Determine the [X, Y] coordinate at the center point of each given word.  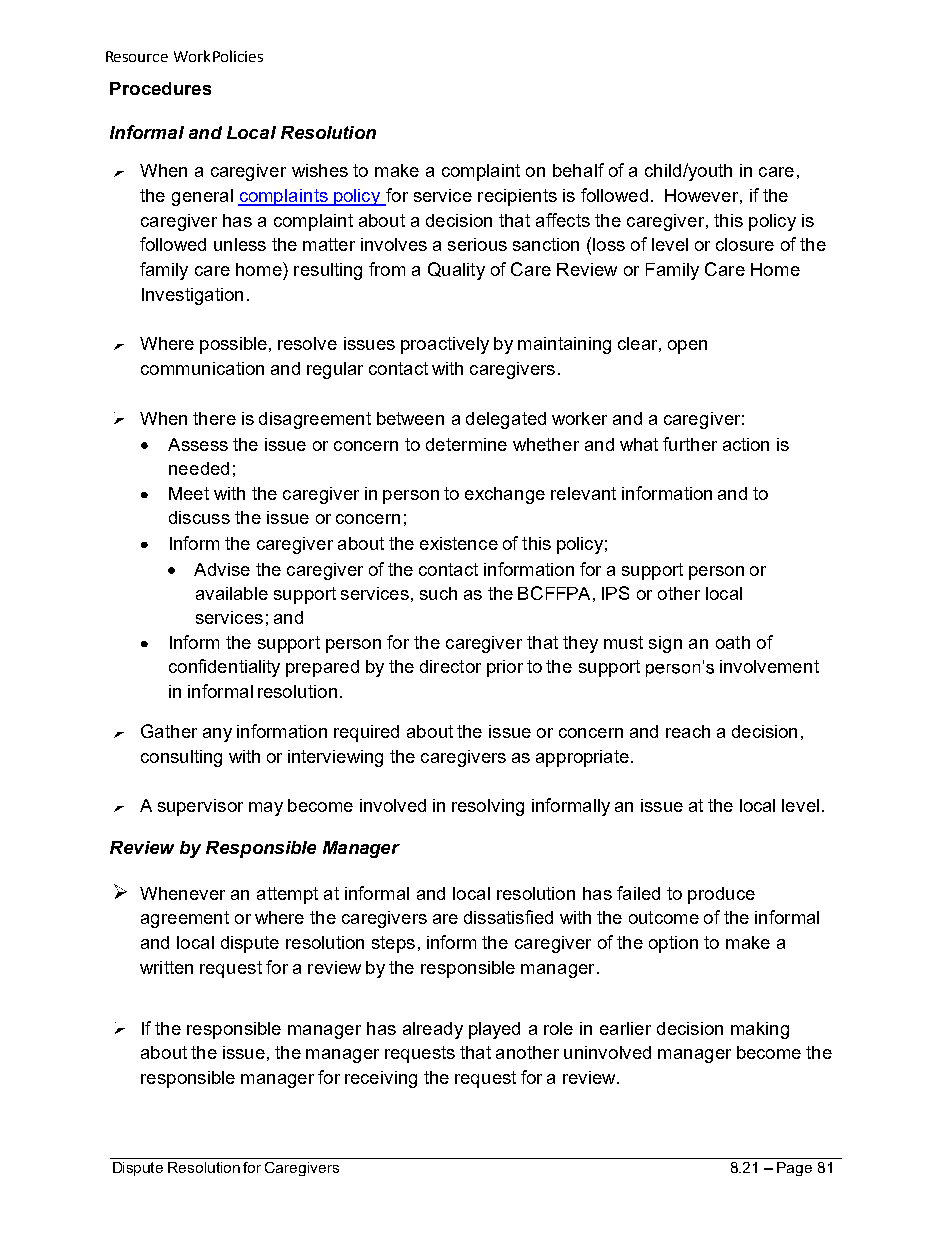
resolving [488, 807]
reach [688, 731]
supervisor [200, 807]
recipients [517, 197]
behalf [578, 170]
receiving [381, 1079]
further [690, 444]
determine [466, 444]
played [494, 1030]
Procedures [160, 88]
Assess [198, 444]
